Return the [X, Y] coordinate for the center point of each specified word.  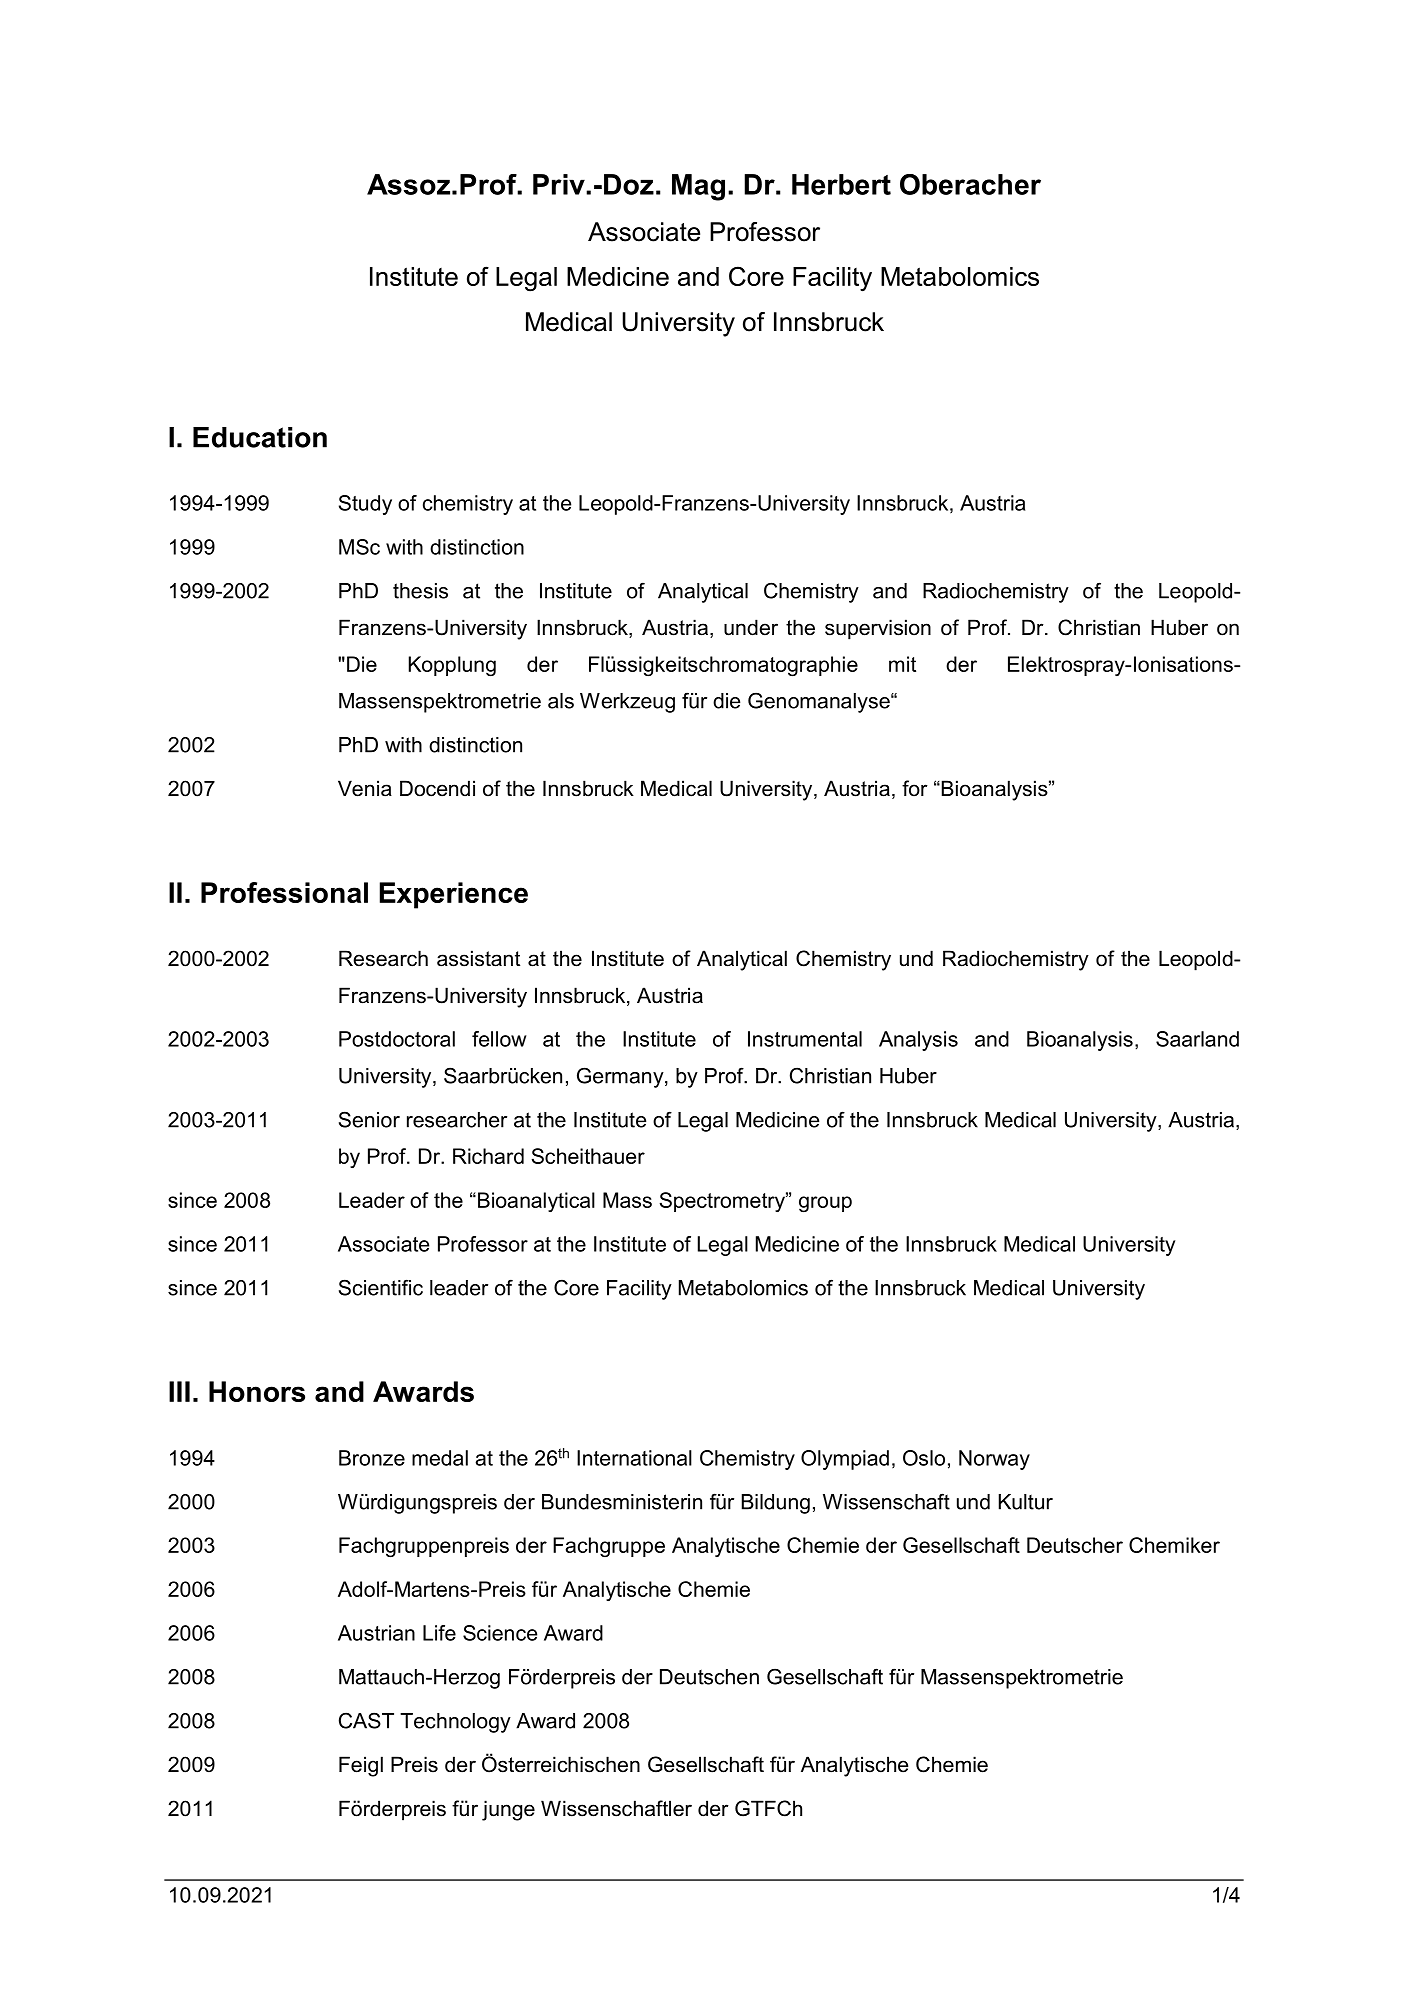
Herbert [841, 184]
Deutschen [709, 1677]
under [751, 627]
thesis [420, 591]
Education [260, 437]
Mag [698, 187]
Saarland [1197, 1039]
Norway [994, 1460]
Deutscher [1075, 1545]
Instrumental [805, 1039]
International [634, 1458]
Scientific [381, 1287]
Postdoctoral [397, 1039]
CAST [366, 1720]
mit [902, 664]
